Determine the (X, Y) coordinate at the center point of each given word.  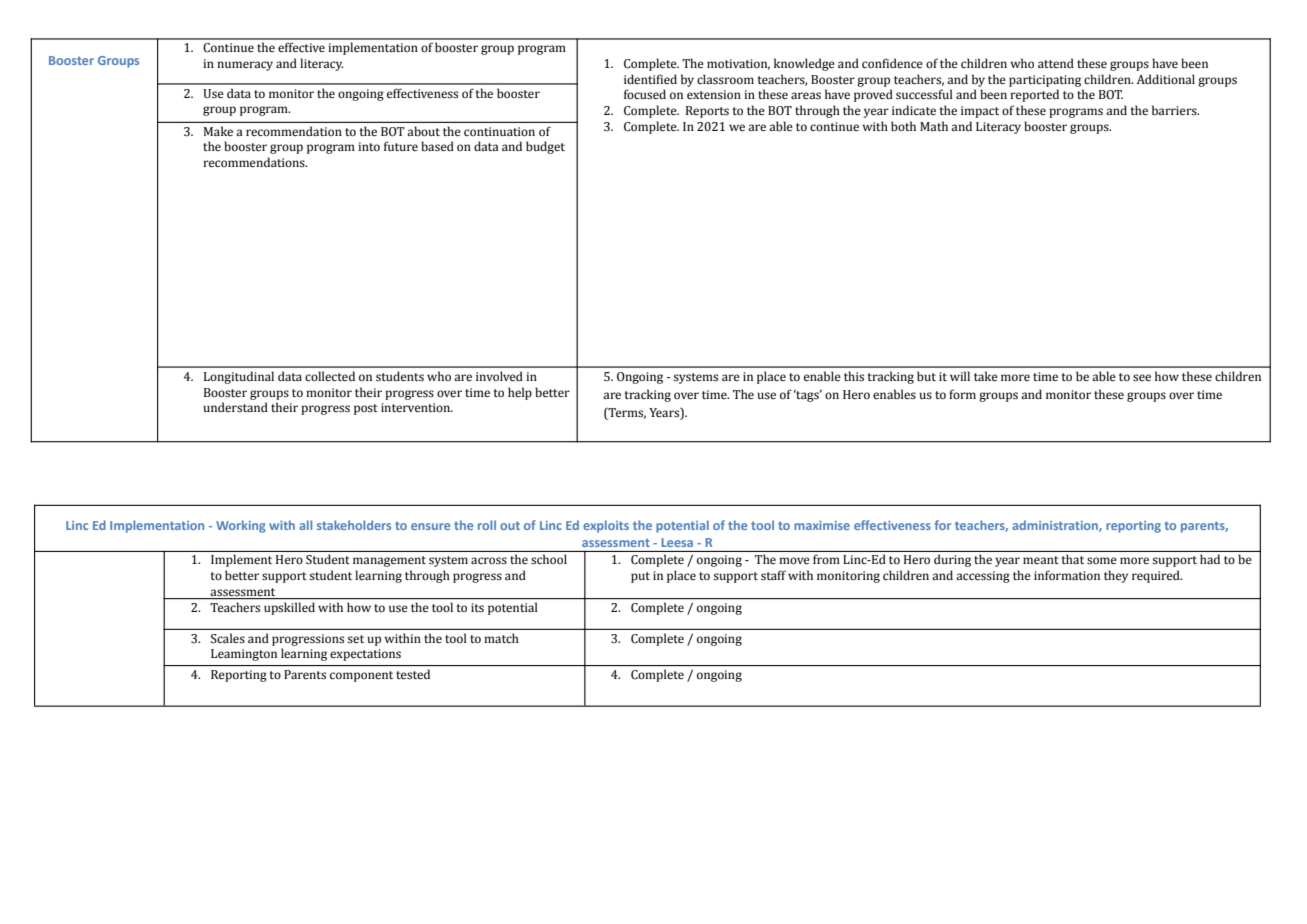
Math (934, 126)
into (369, 146)
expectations (365, 655)
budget (545, 147)
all (305, 525)
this (854, 376)
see (1142, 378)
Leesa (677, 542)
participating (1045, 81)
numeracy (245, 66)
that (1072, 559)
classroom (725, 79)
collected (330, 376)
